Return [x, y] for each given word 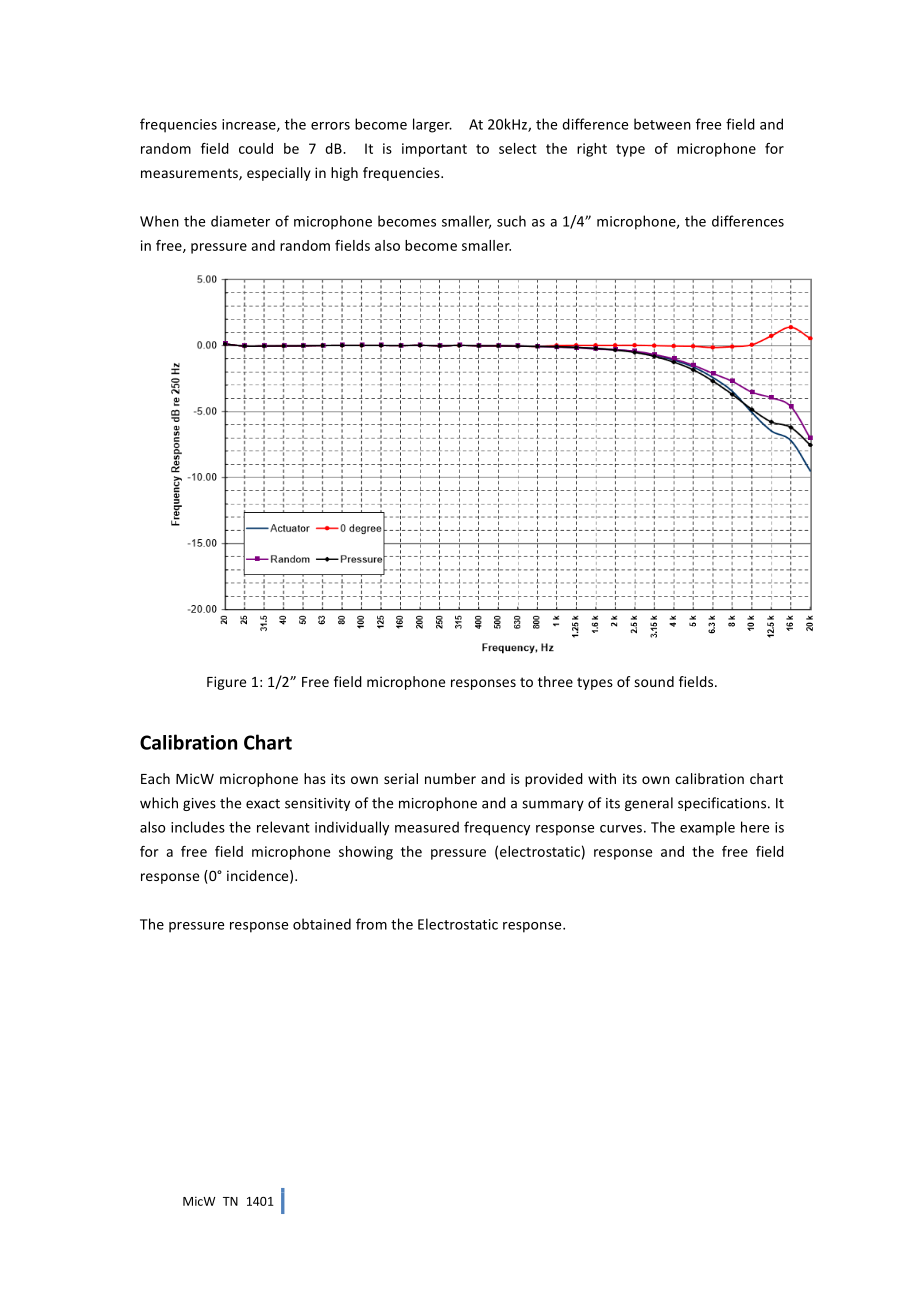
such [511, 221]
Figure [226, 683]
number [450, 778]
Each [155, 778]
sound [654, 681]
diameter [240, 221]
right [592, 150]
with [602, 778]
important [434, 150]
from [371, 924]
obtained [322, 924]
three [555, 681]
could [256, 148]
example [707, 828]
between [662, 124]
